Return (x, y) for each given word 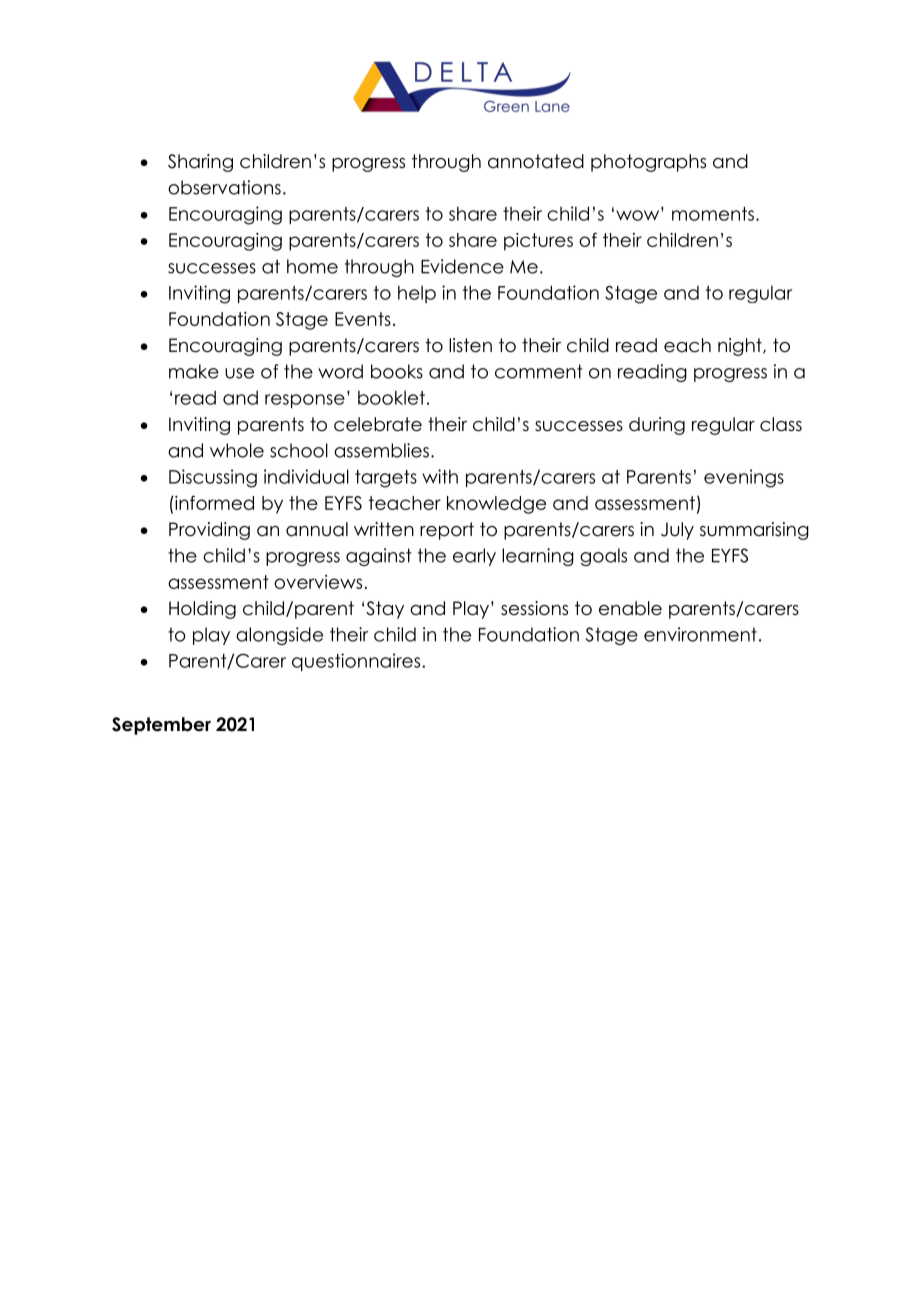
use (239, 373)
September (161, 726)
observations (224, 187)
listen (470, 345)
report (447, 531)
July (677, 531)
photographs (648, 163)
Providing (209, 531)
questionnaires (357, 662)
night (741, 347)
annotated (536, 161)
